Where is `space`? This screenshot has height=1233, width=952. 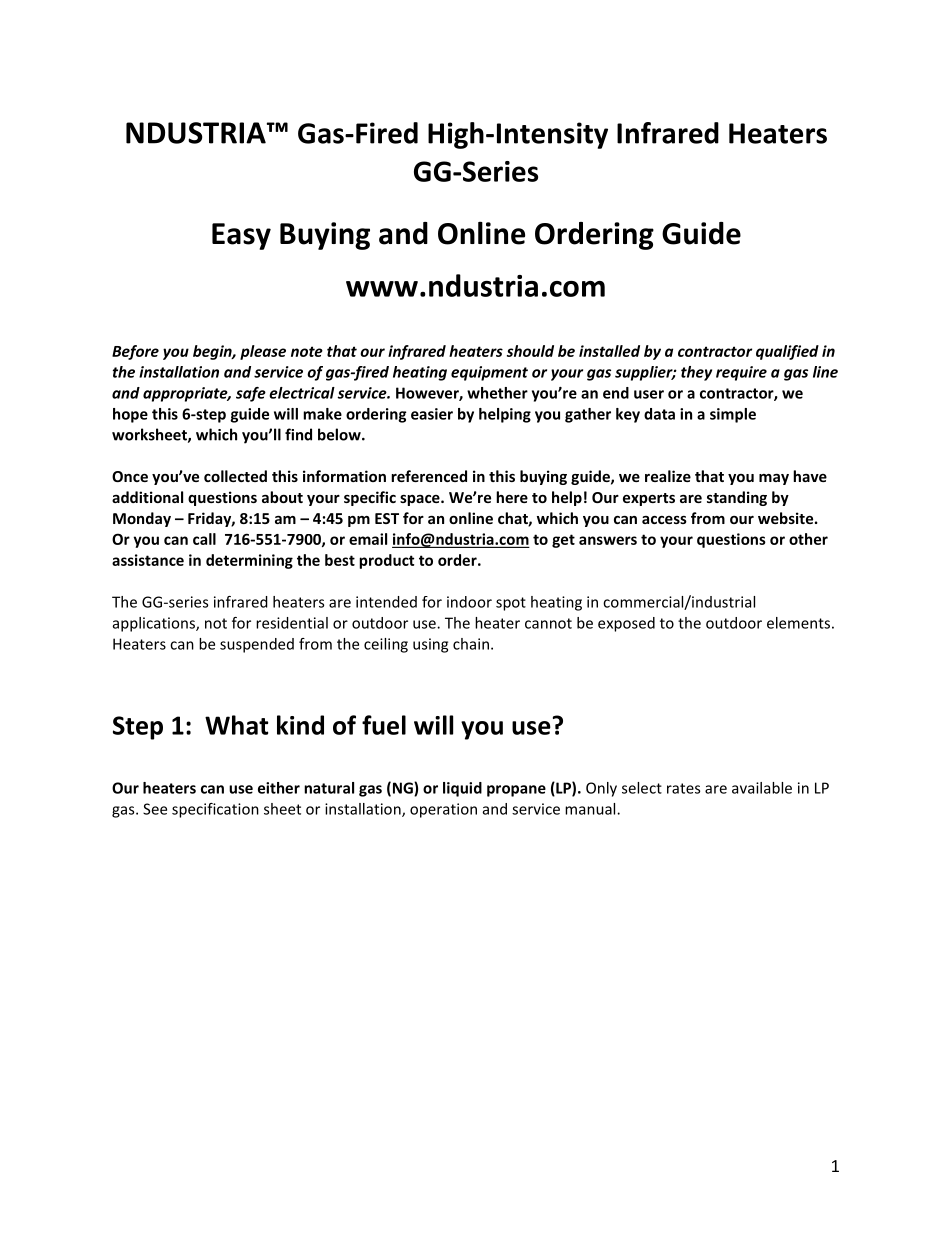
space is located at coordinates (421, 500).
